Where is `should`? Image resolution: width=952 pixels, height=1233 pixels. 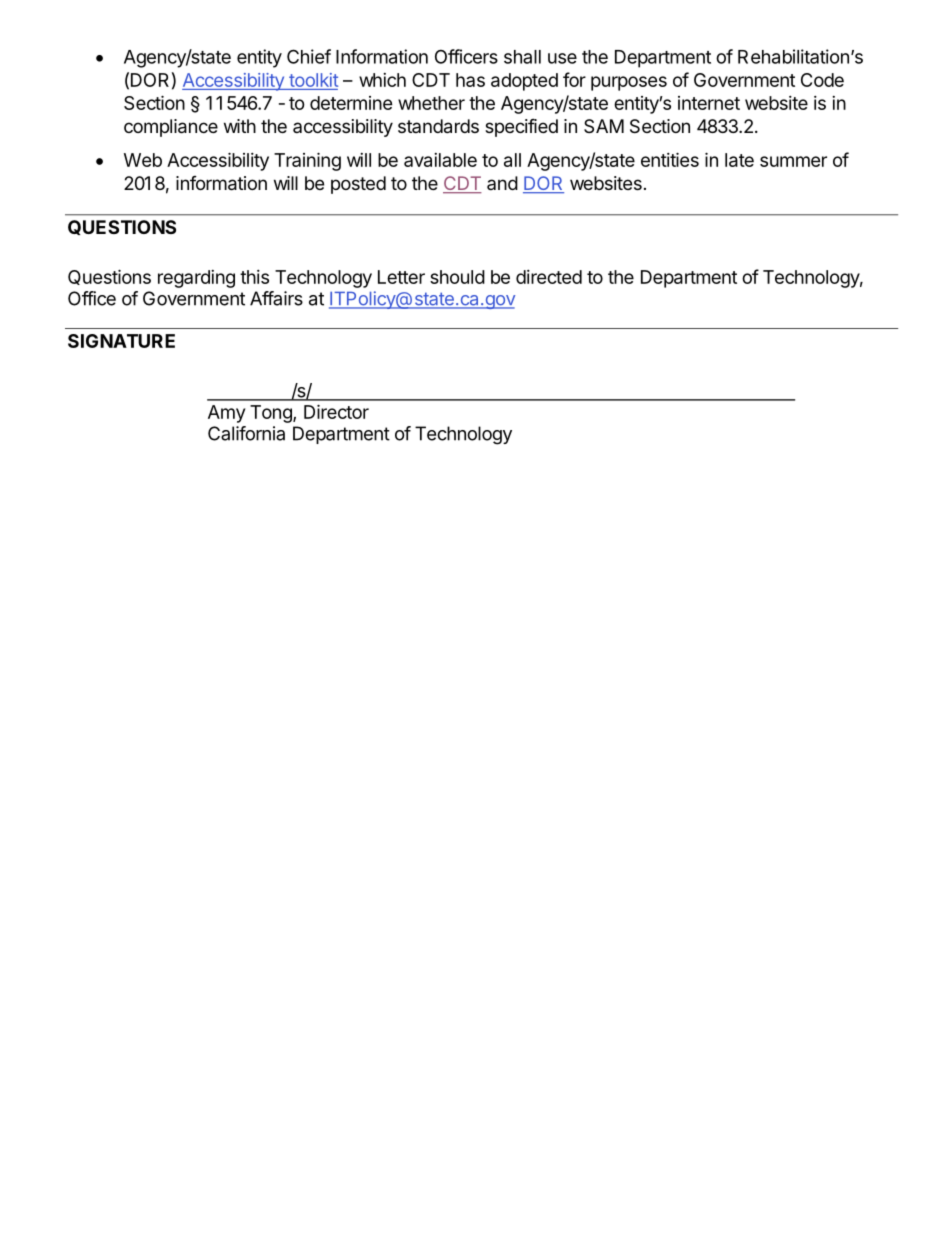 should is located at coordinates (457, 277).
